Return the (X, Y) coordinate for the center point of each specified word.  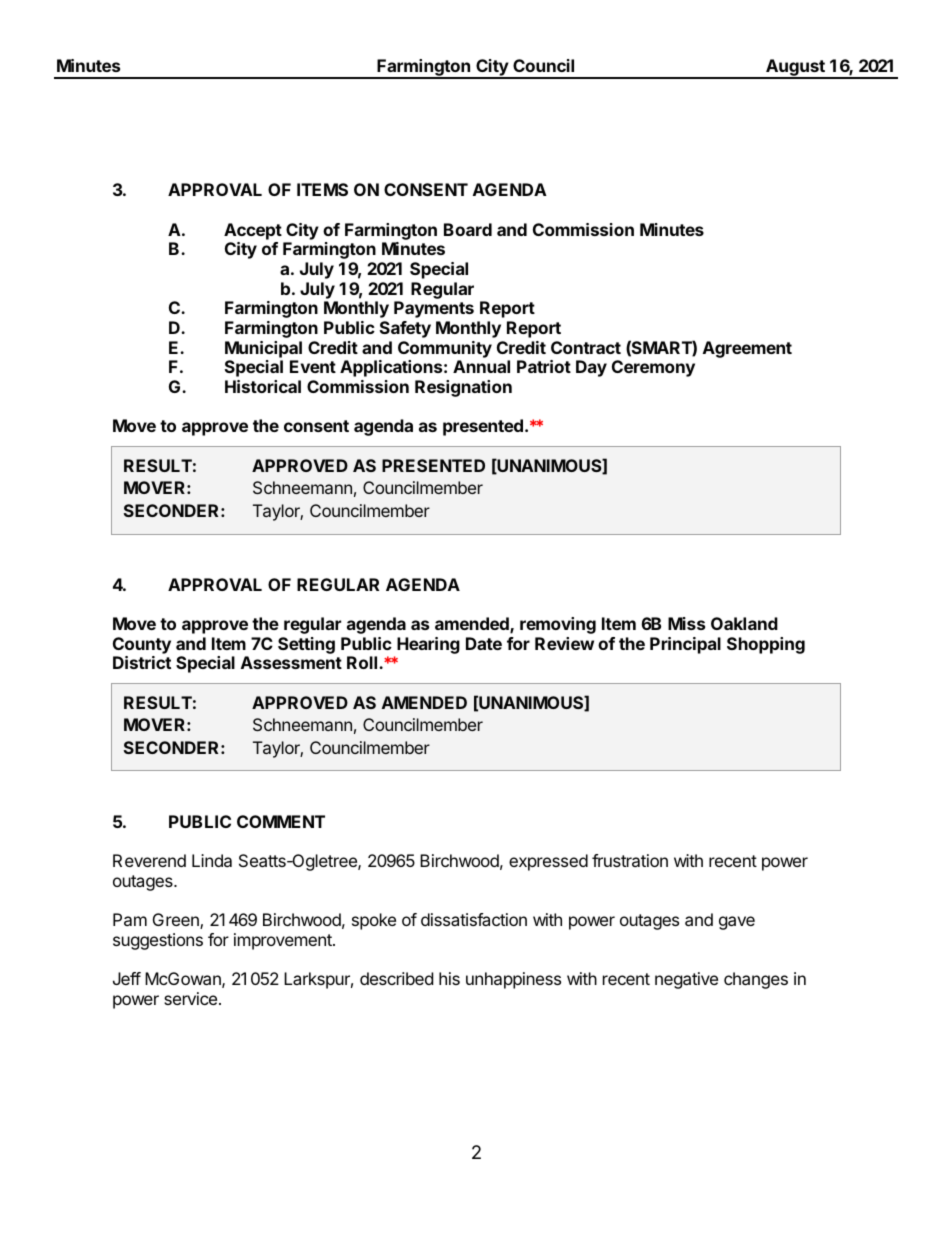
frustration (630, 860)
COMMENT (281, 821)
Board (468, 229)
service (190, 998)
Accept (253, 231)
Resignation (463, 388)
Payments (434, 309)
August (795, 68)
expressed (548, 862)
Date (484, 643)
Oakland (744, 623)
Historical (263, 386)
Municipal (263, 349)
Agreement (747, 349)
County (142, 645)
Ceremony (653, 368)
